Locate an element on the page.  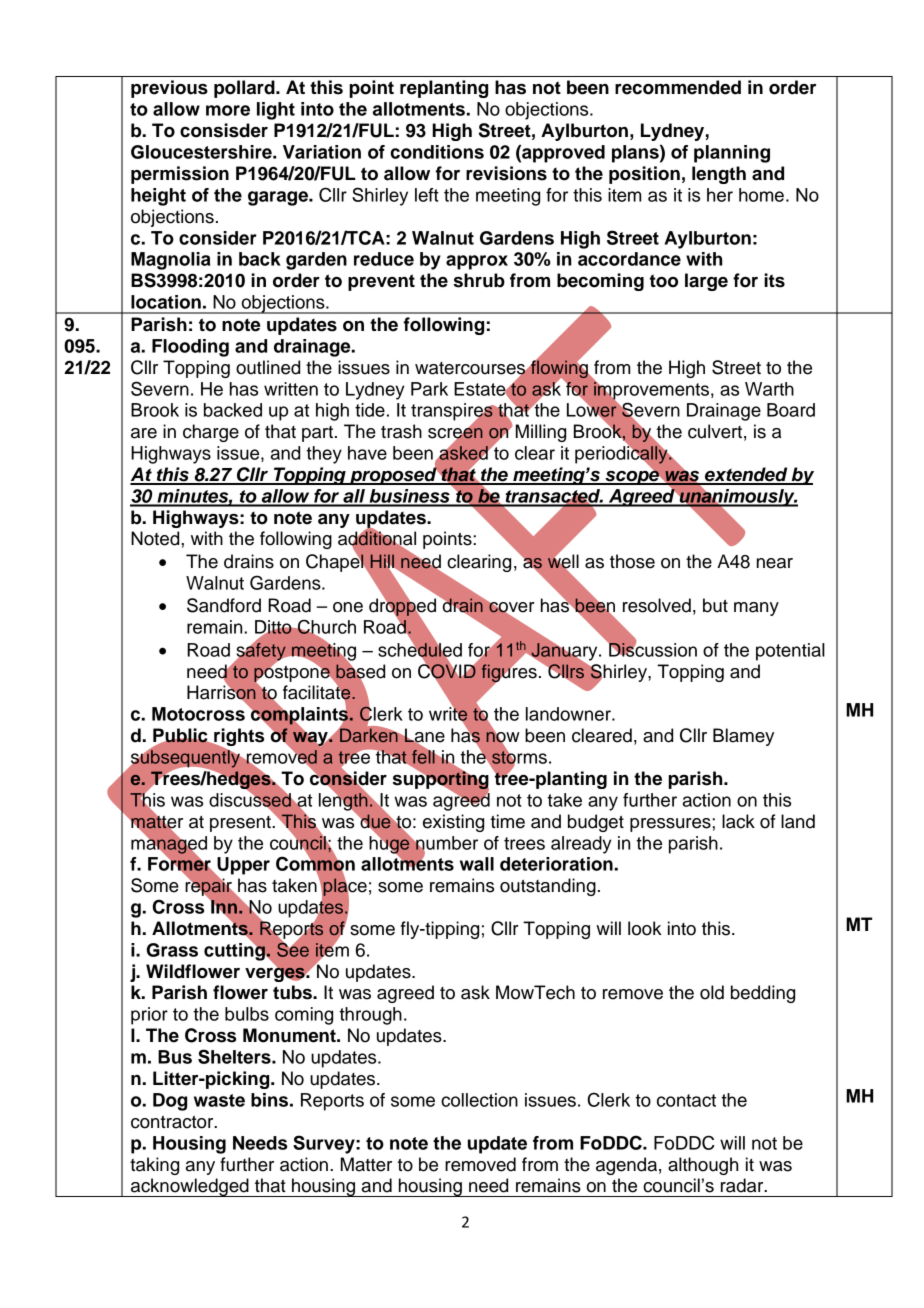
but is located at coordinates (715, 605).
